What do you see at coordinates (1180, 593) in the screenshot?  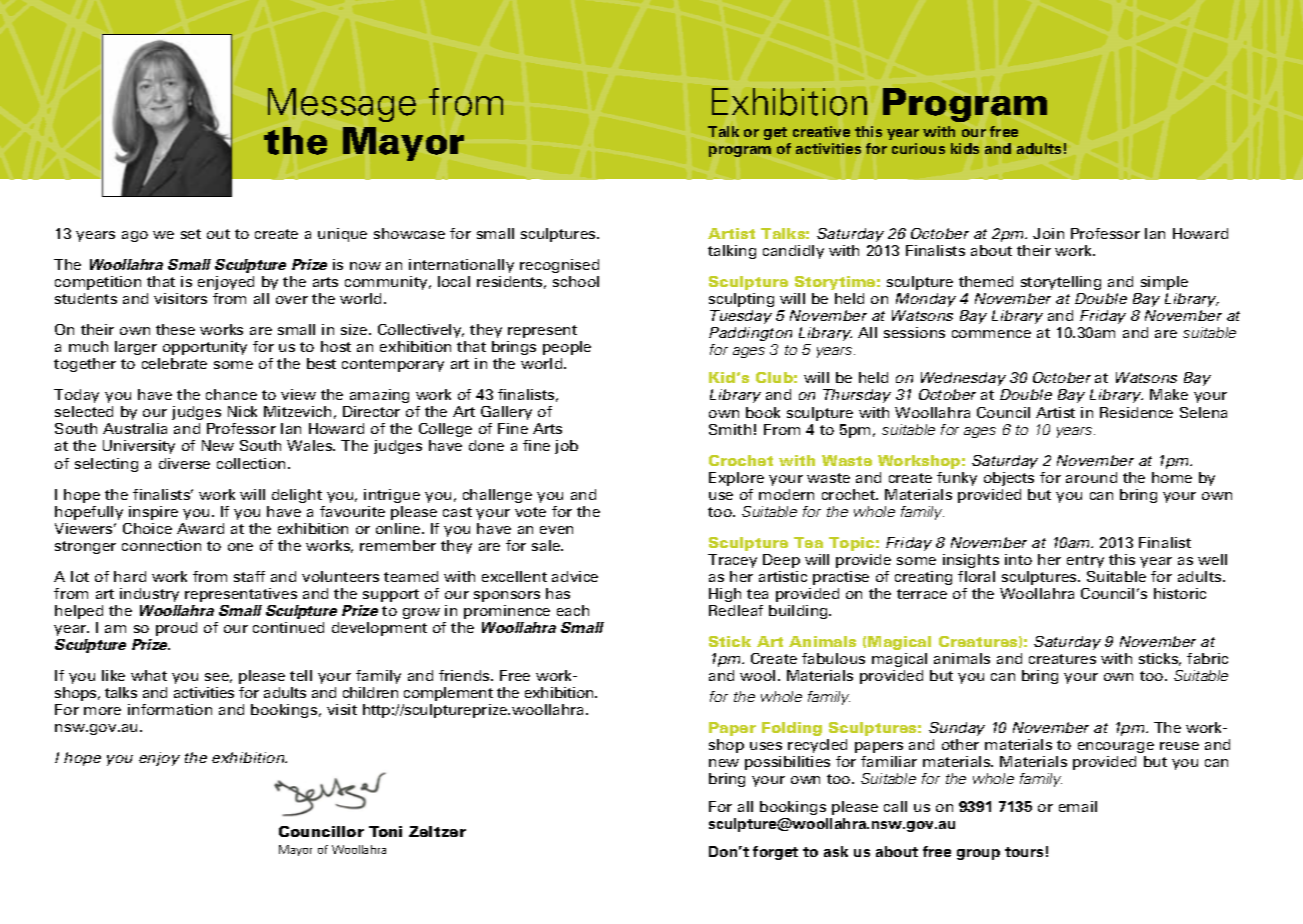 I see `historic` at bounding box center [1180, 593].
